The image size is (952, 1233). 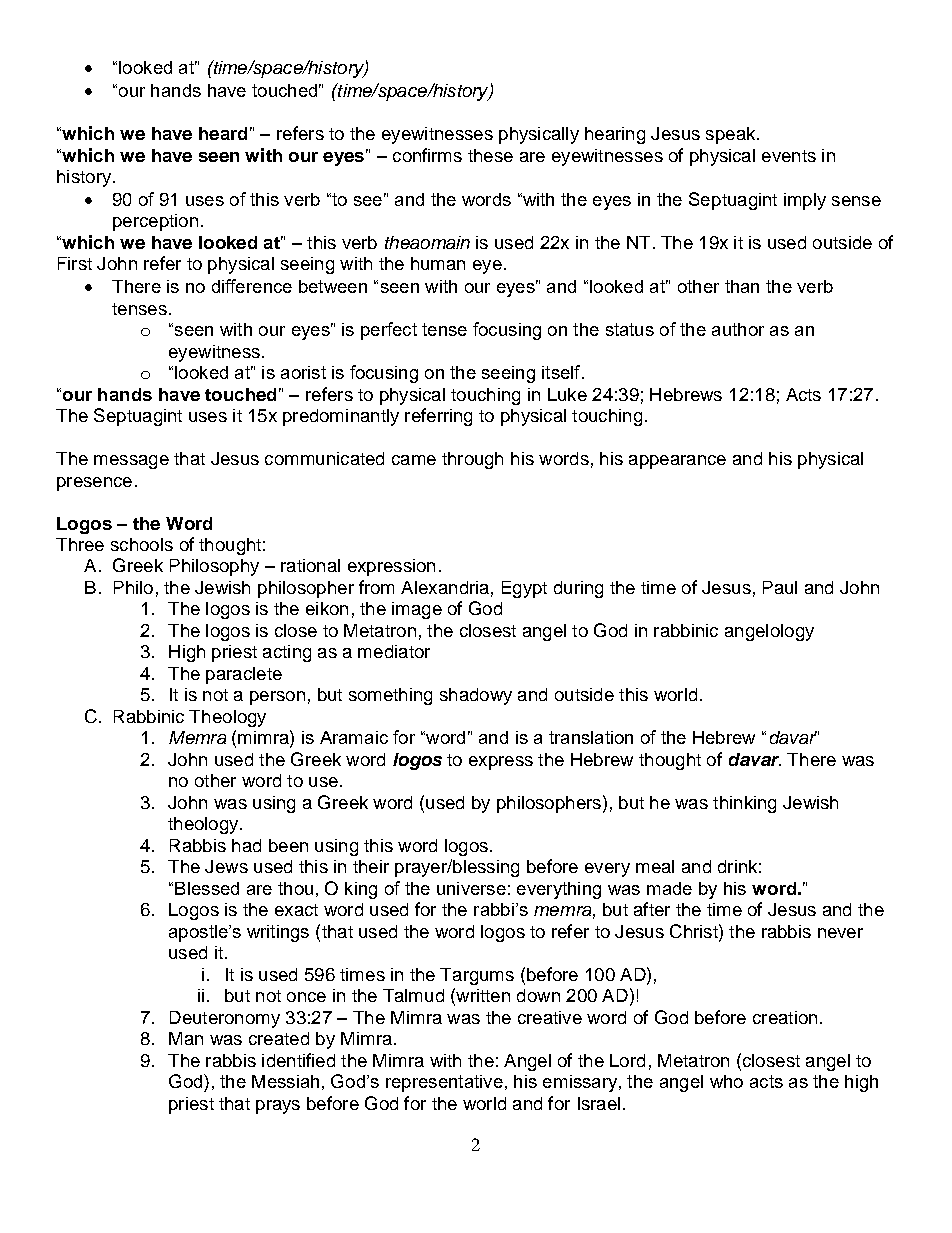 I want to click on events, so click(x=789, y=156).
